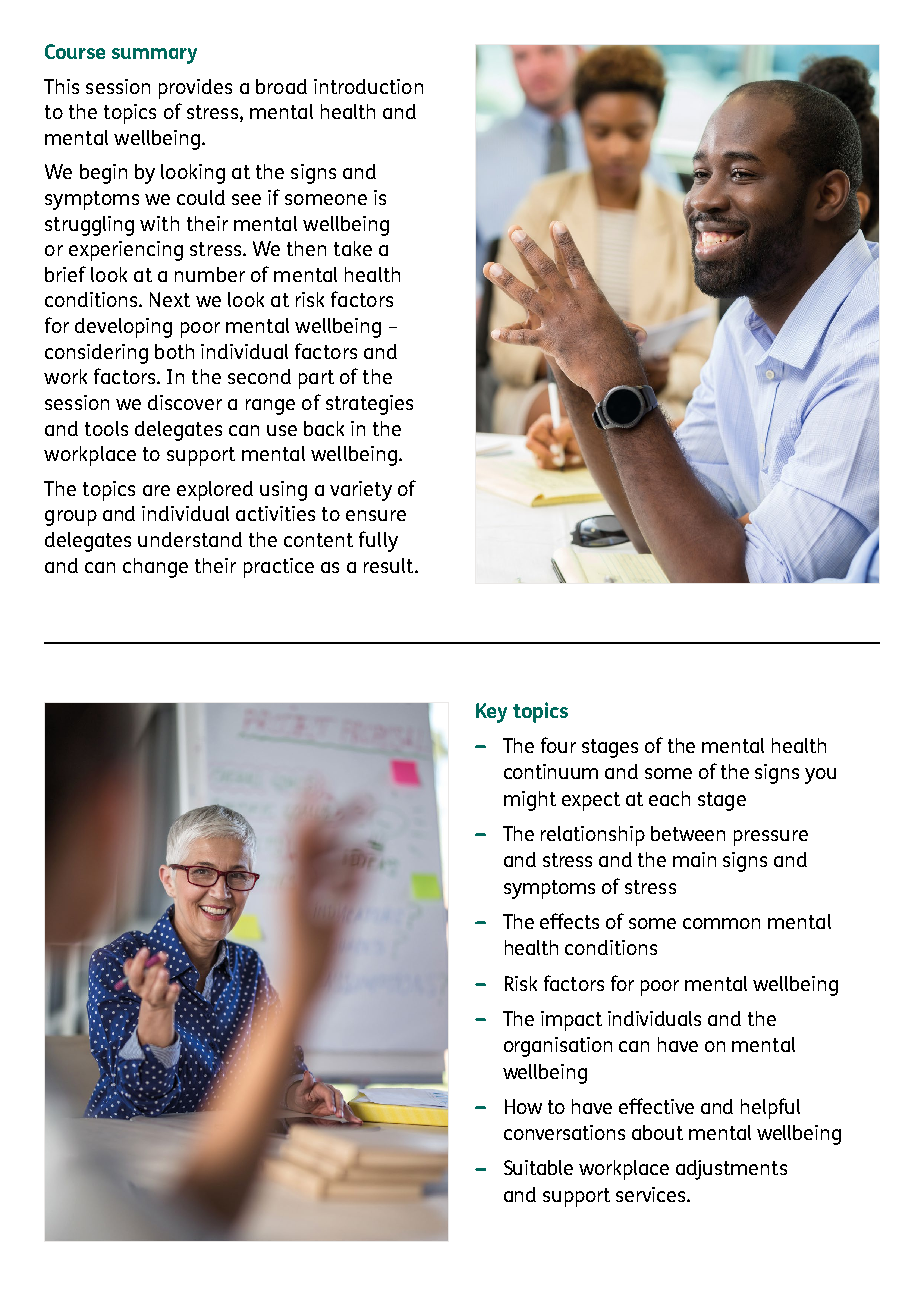 Image resolution: width=924 pixels, height=1308 pixels. Describe the element at coordinates (154, 56) in the image. I see `summary` at that location.
